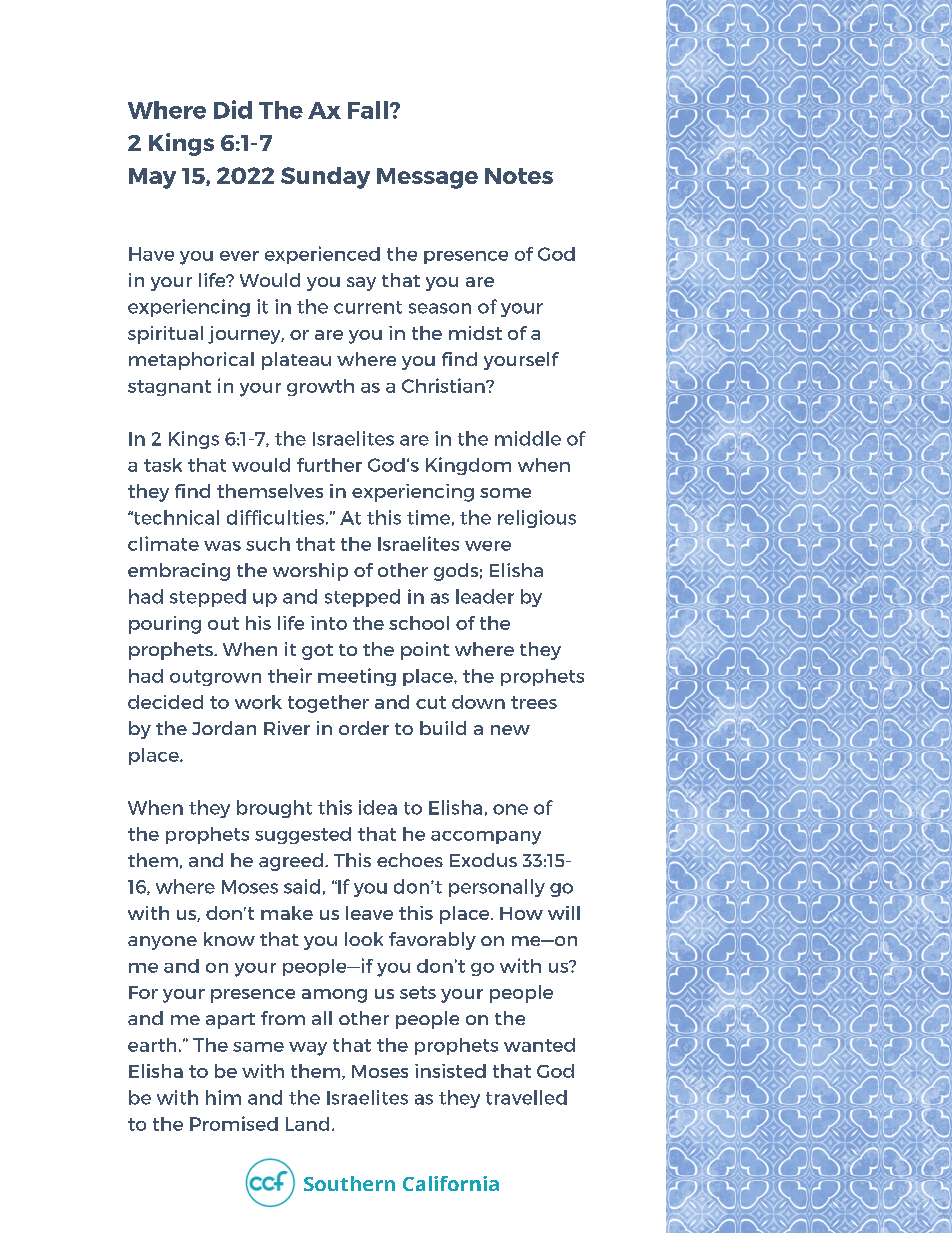 Image resolution: width=952 pixels, height=1233 pixels. What do you see at coordinates (486, 838) in the screenshot?
I see `accompany` at bounding box center [486, 838].
